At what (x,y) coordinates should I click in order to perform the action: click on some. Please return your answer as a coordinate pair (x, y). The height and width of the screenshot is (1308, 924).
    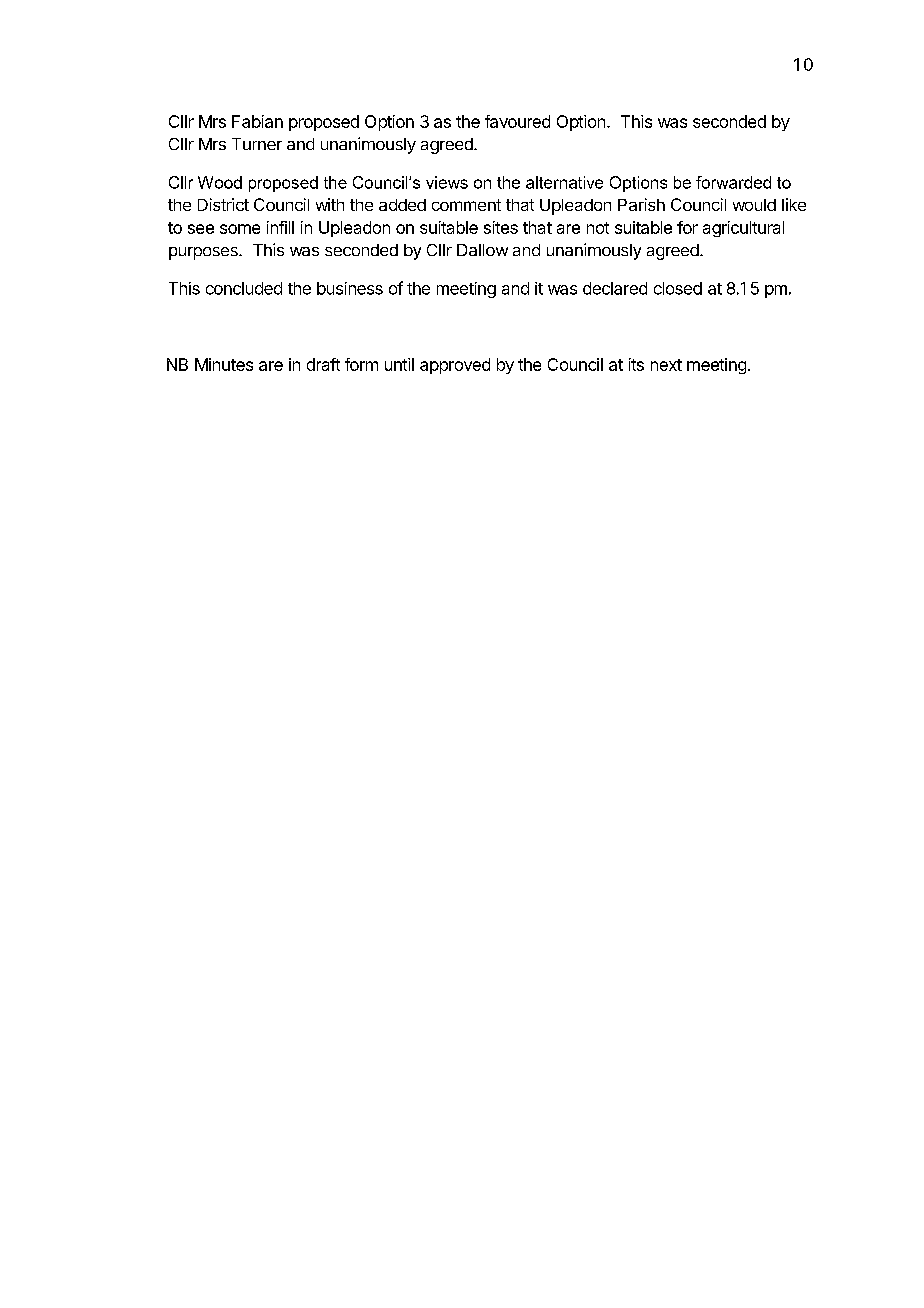
    Looking at the image, I should click on (240, 229).
